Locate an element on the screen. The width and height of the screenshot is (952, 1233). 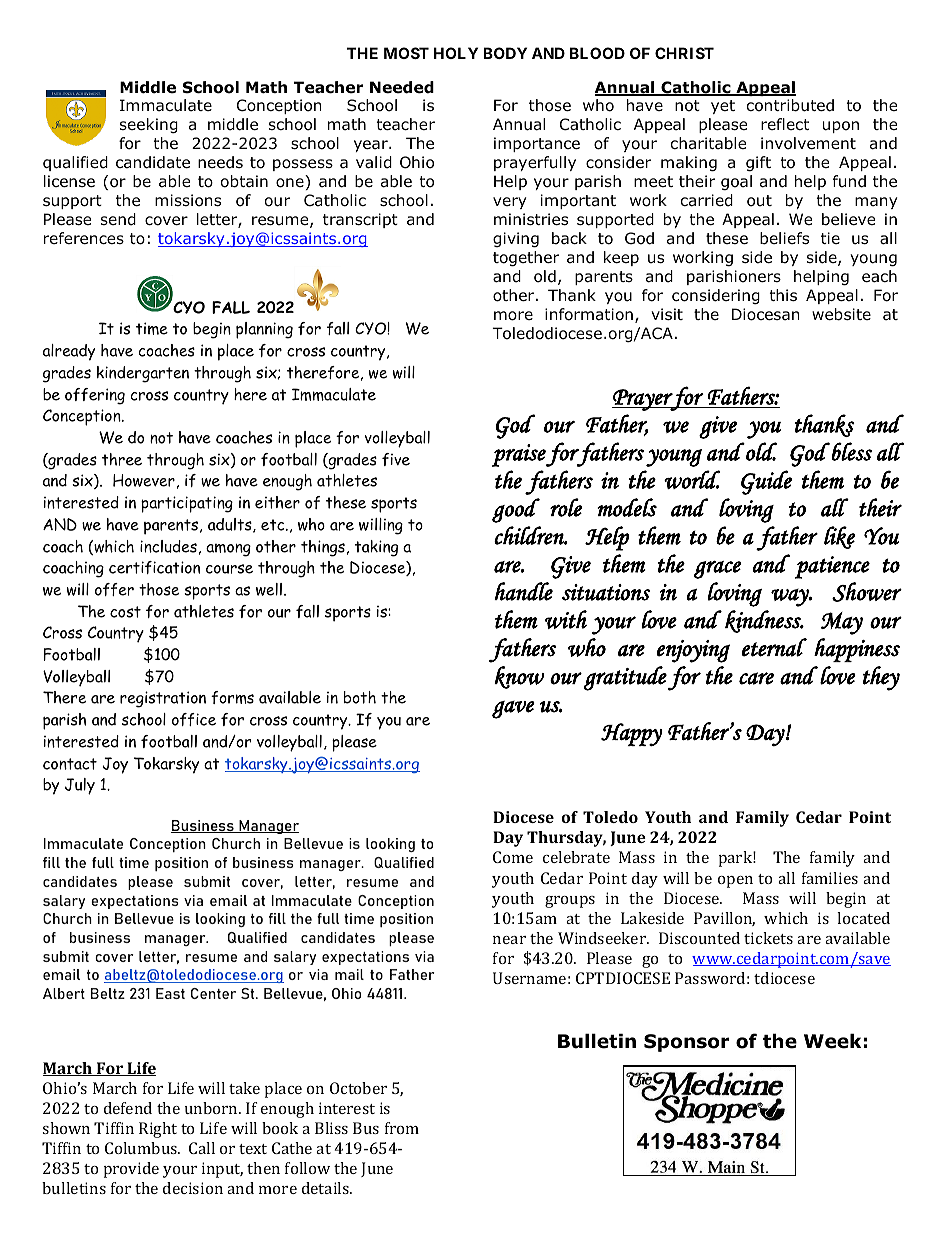
kindness is located at coordinates (764, 621).
